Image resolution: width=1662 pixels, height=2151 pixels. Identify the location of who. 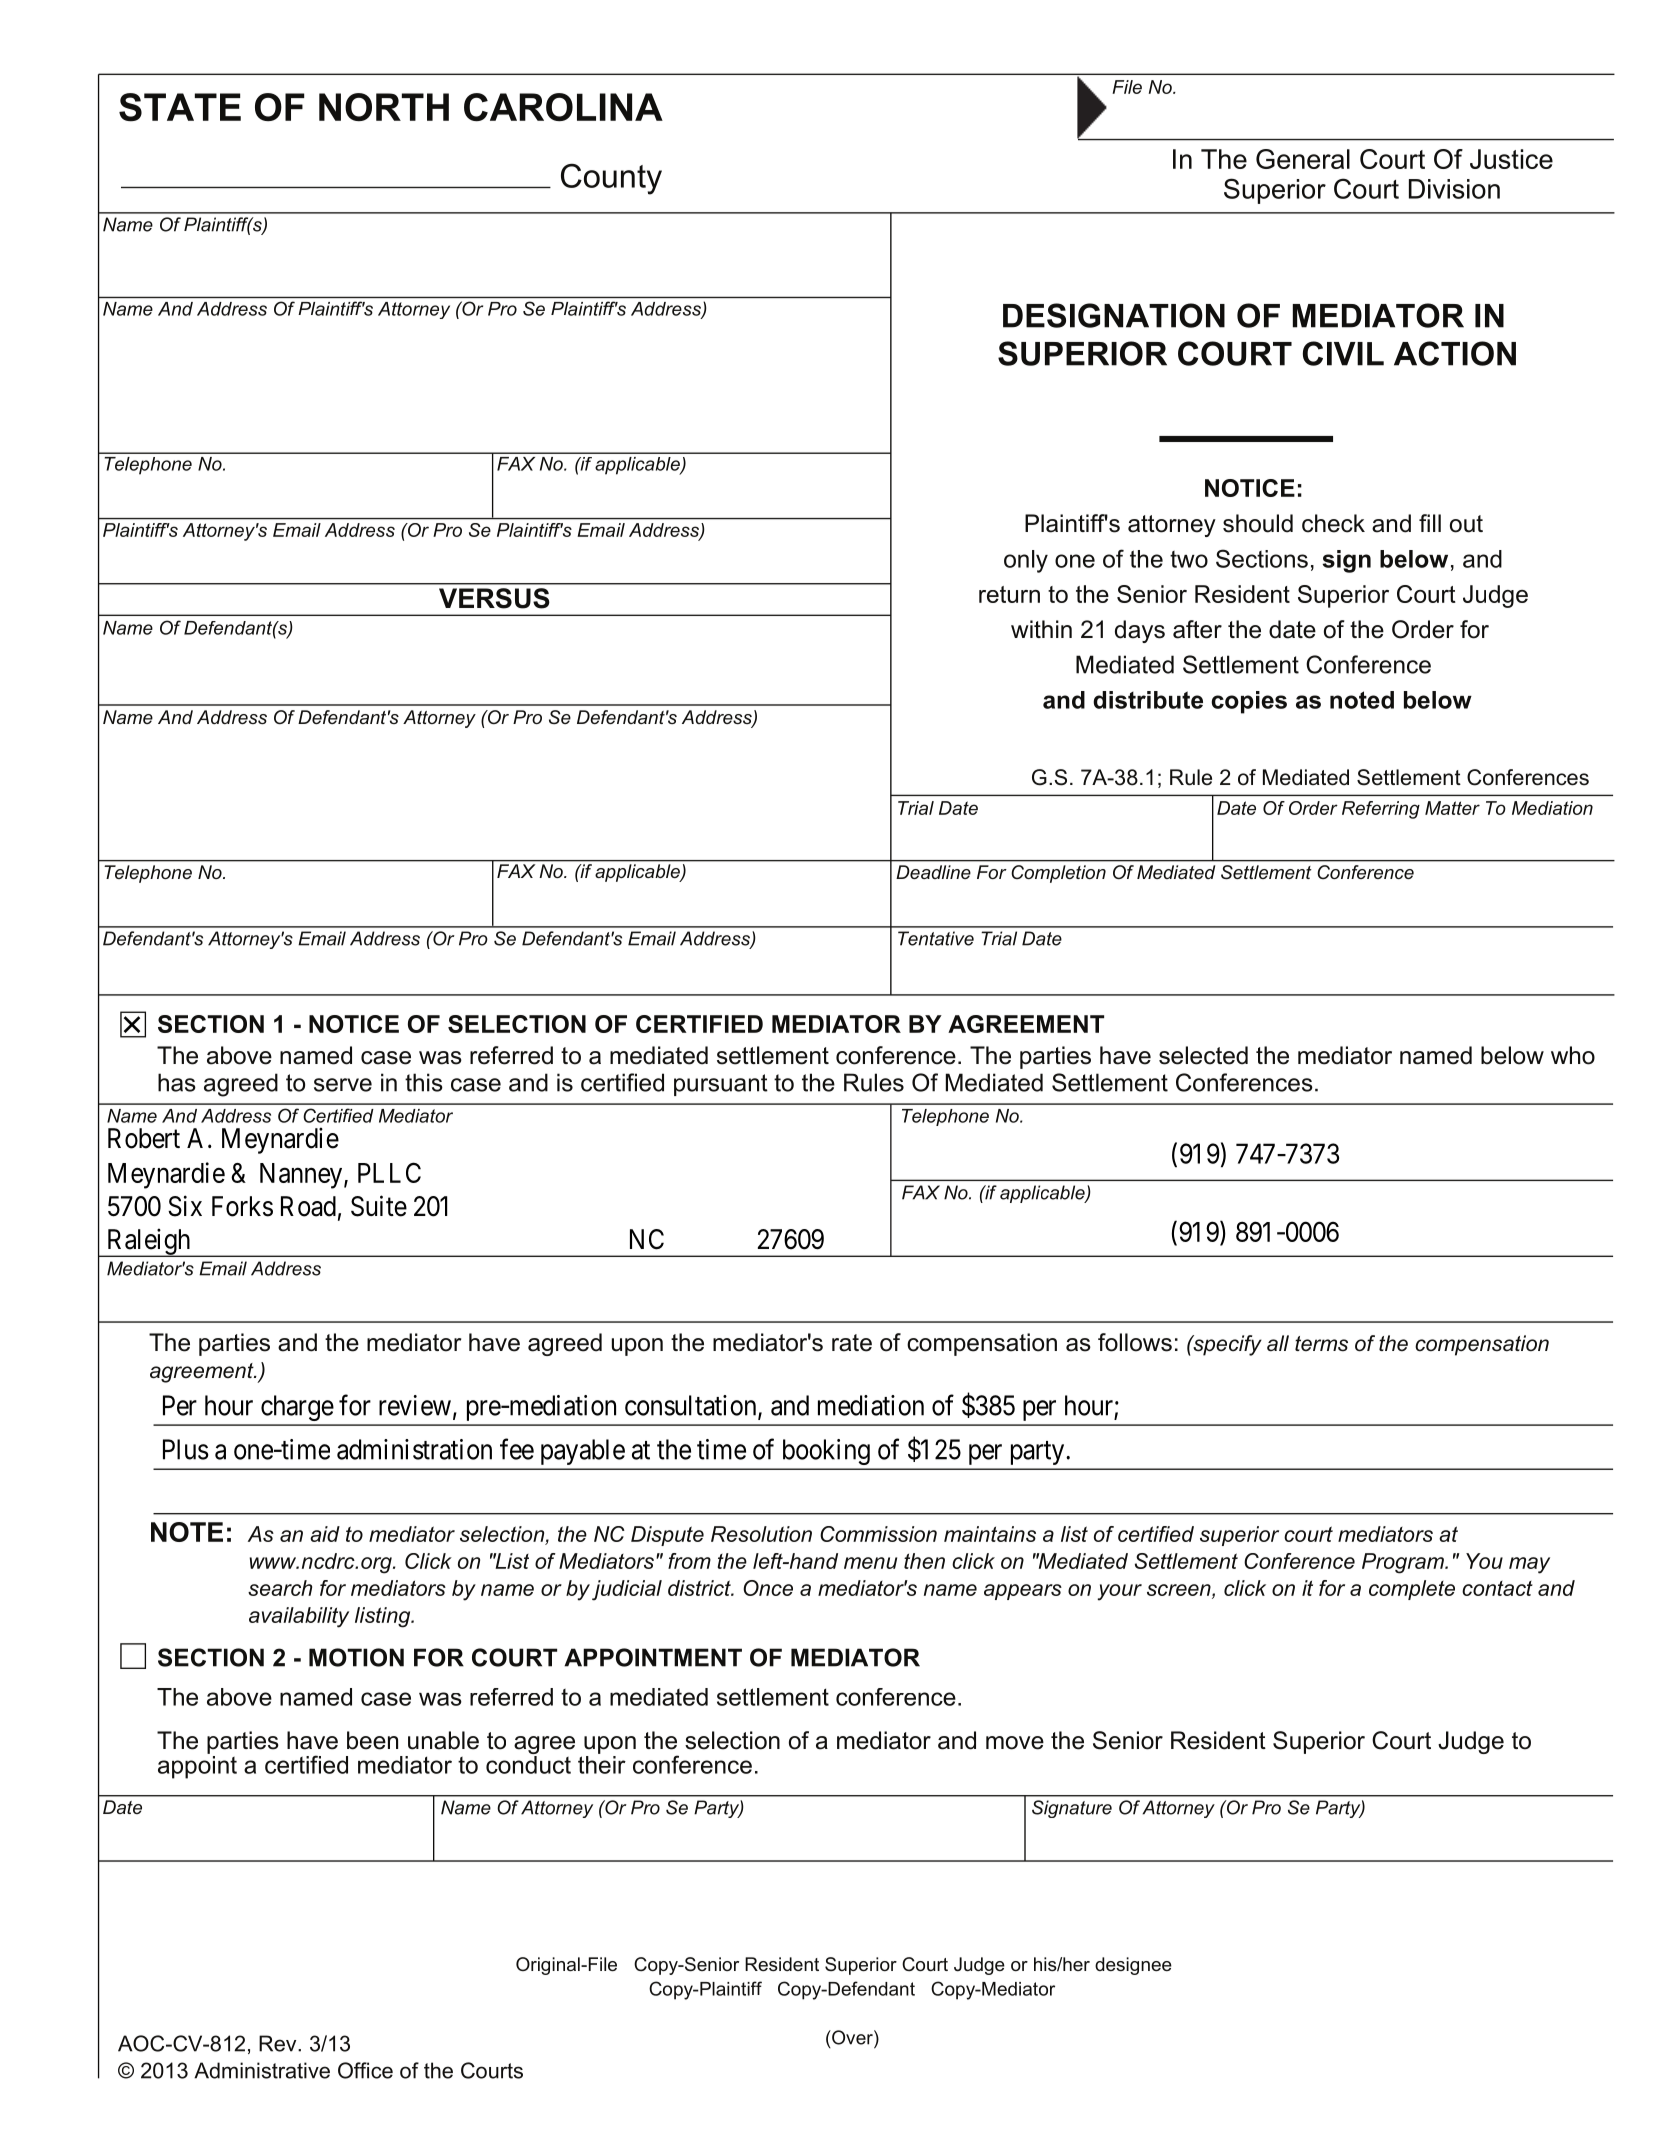
(1573, 1055).
